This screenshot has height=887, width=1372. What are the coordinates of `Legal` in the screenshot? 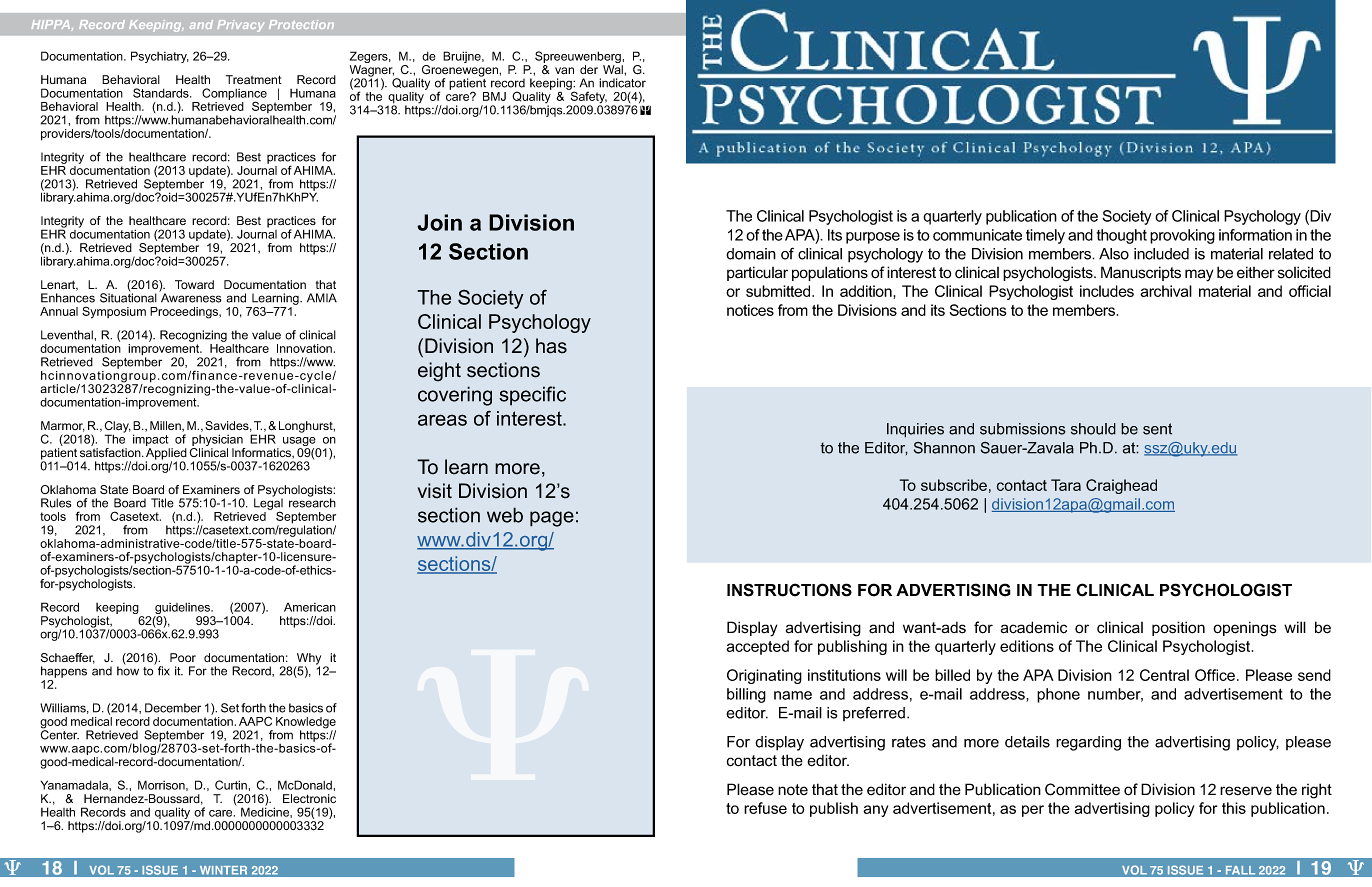 It's located at (268, 504).
